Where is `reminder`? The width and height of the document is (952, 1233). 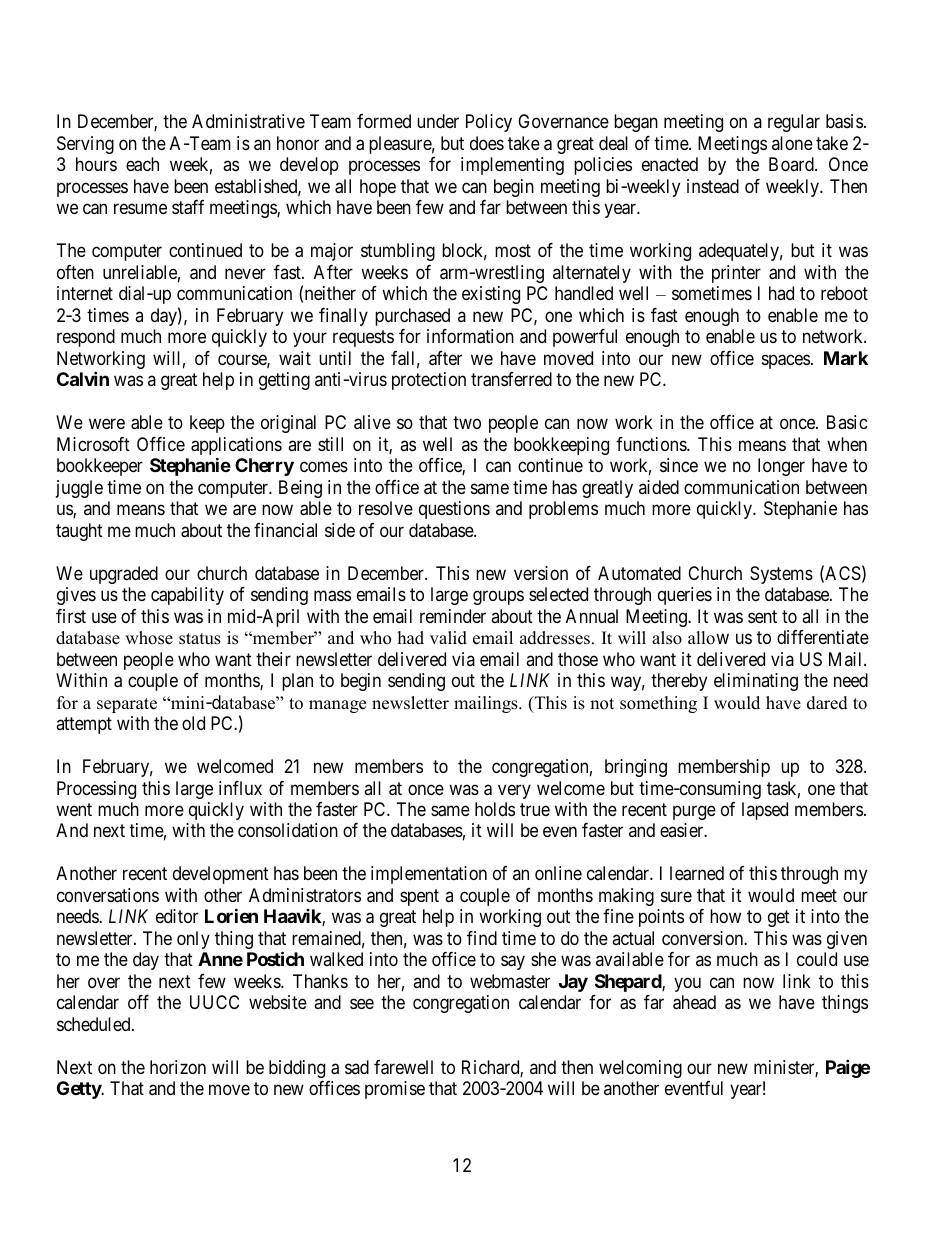 reminder is located at coordinates (453, 616).
